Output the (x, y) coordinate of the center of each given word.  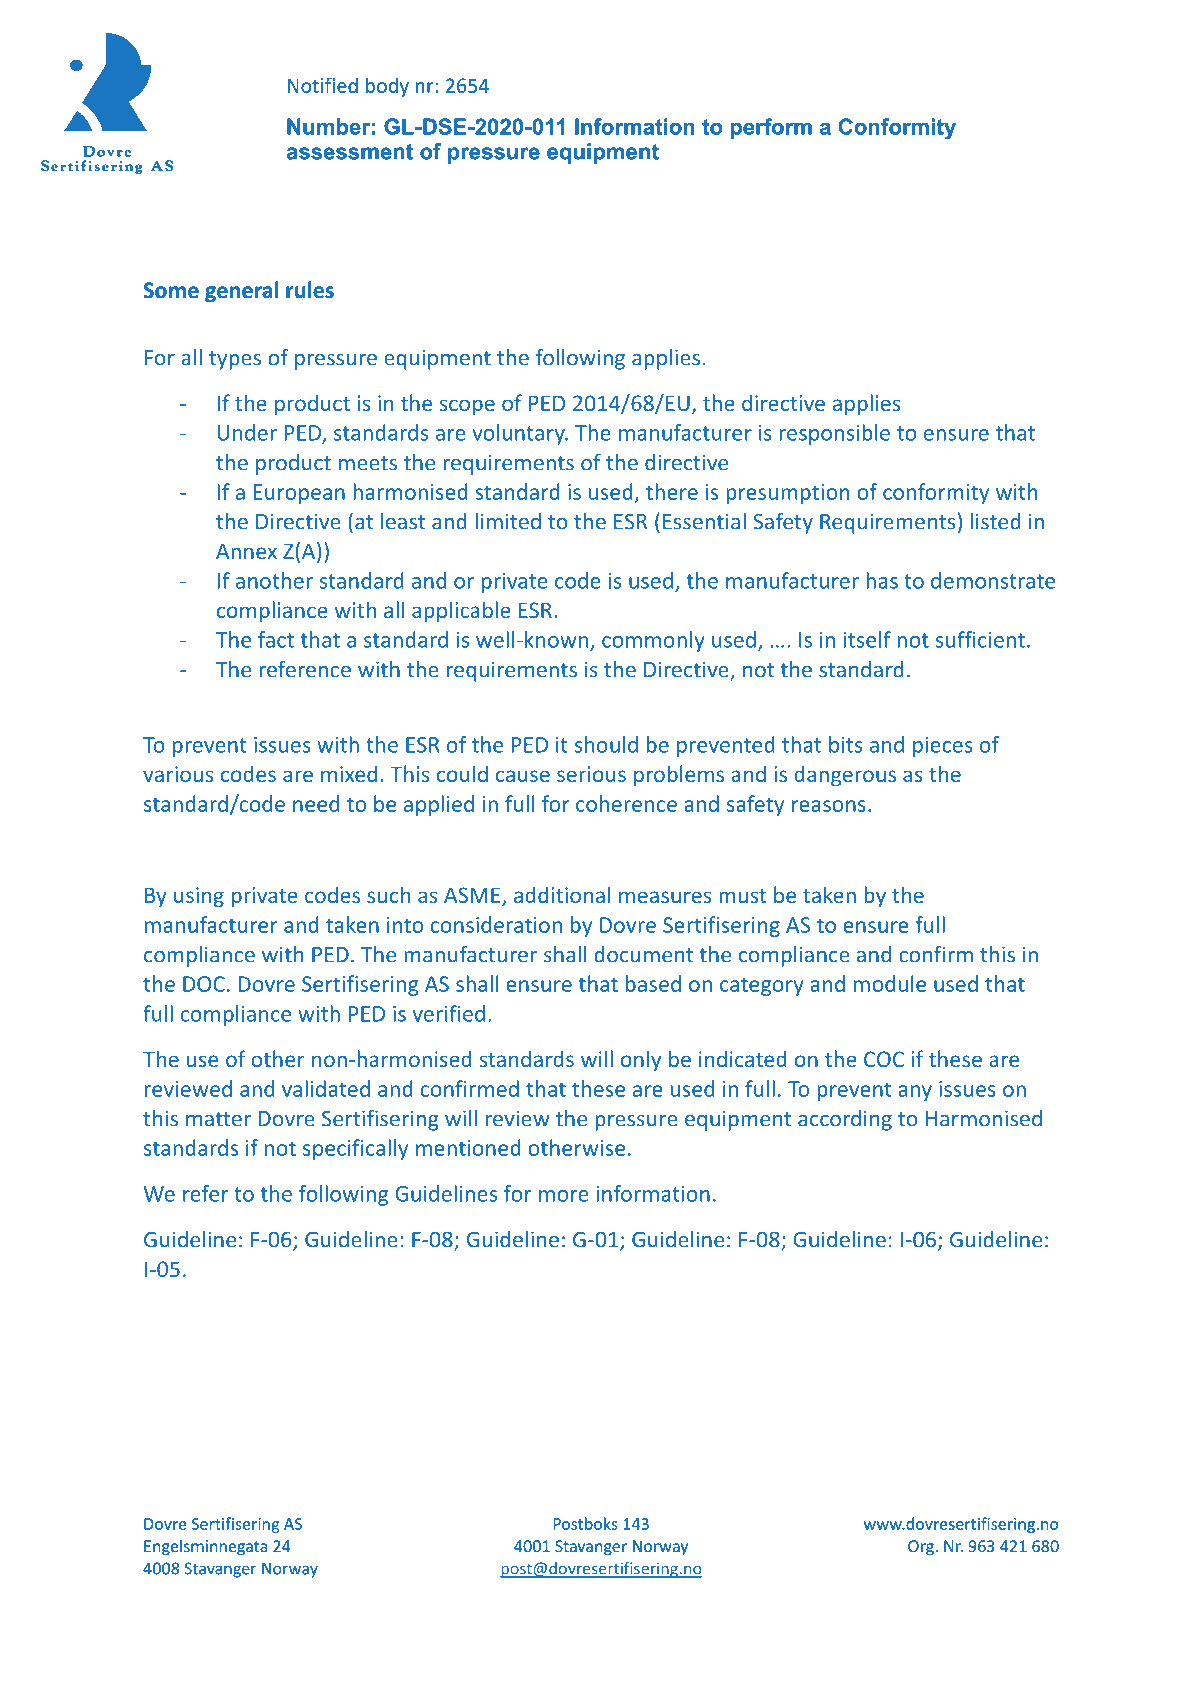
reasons (829, 806)
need (316, 803)
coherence (626, 803)
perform (771, 128)
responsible (835, 434)
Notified (323, 85)
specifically (355, 1149)
